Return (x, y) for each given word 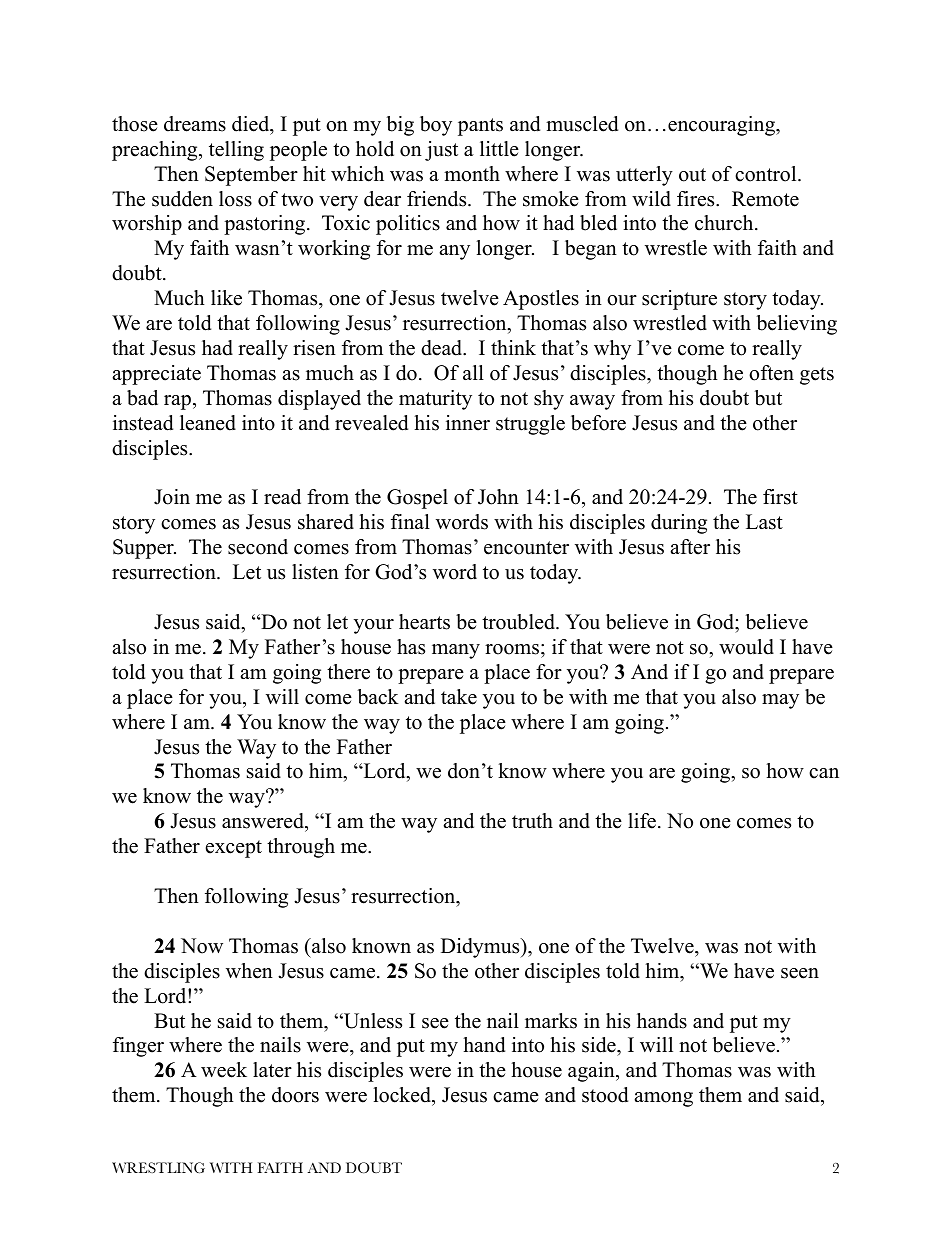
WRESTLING (158, 1167)
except (234, 849)
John (498, 497)
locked (403, 1096)
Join (172, 497)
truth (532, 821)
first (780, 497)
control (767, 174)
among (663, 1099)
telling (236, 151)
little (499, 149)
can (824, 773)
